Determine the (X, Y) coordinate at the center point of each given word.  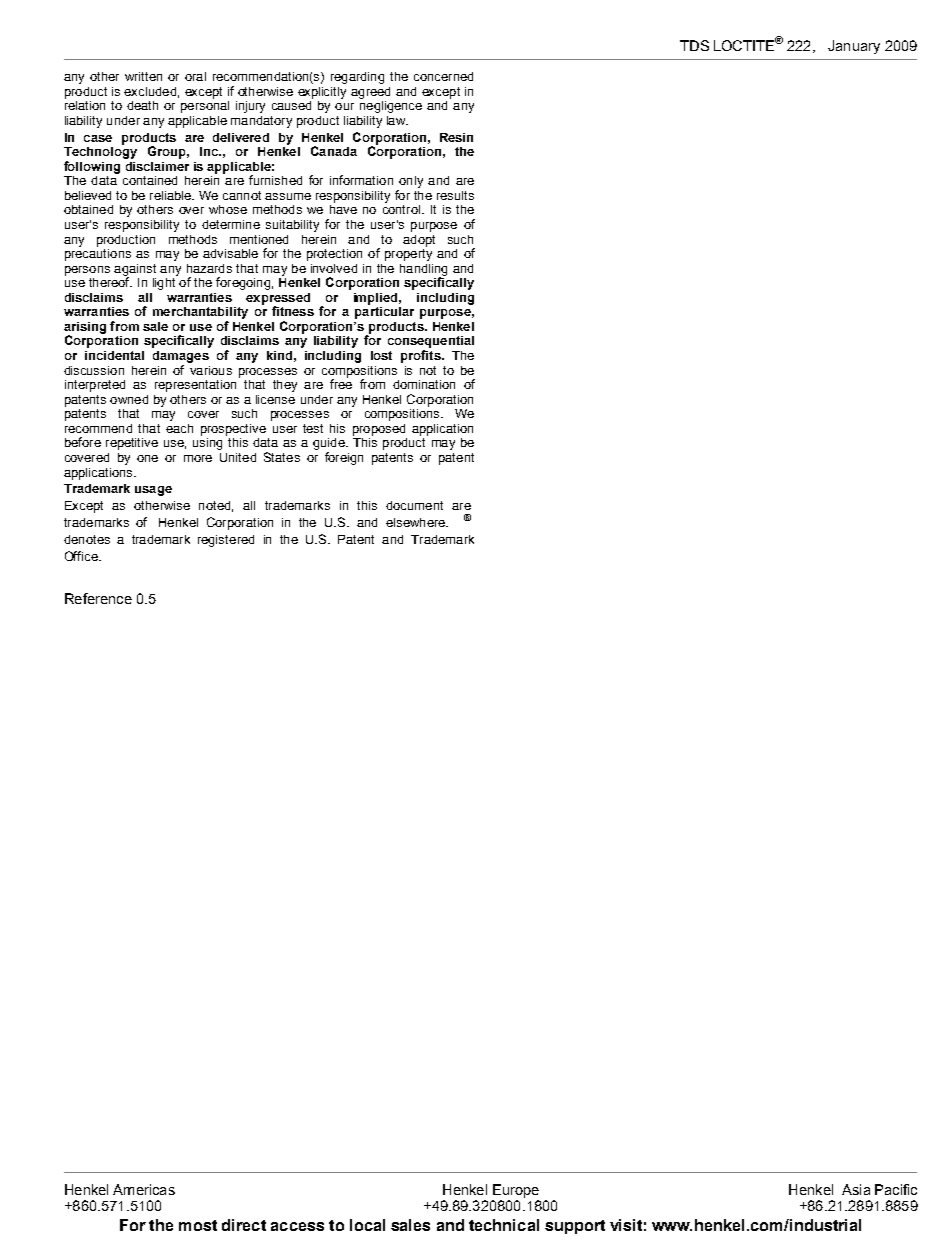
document (414, 505)
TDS (694, 45)
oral (195, 76)
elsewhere (416, 522)
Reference (98, 598)
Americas (144, 1189)
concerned (443, 76)
